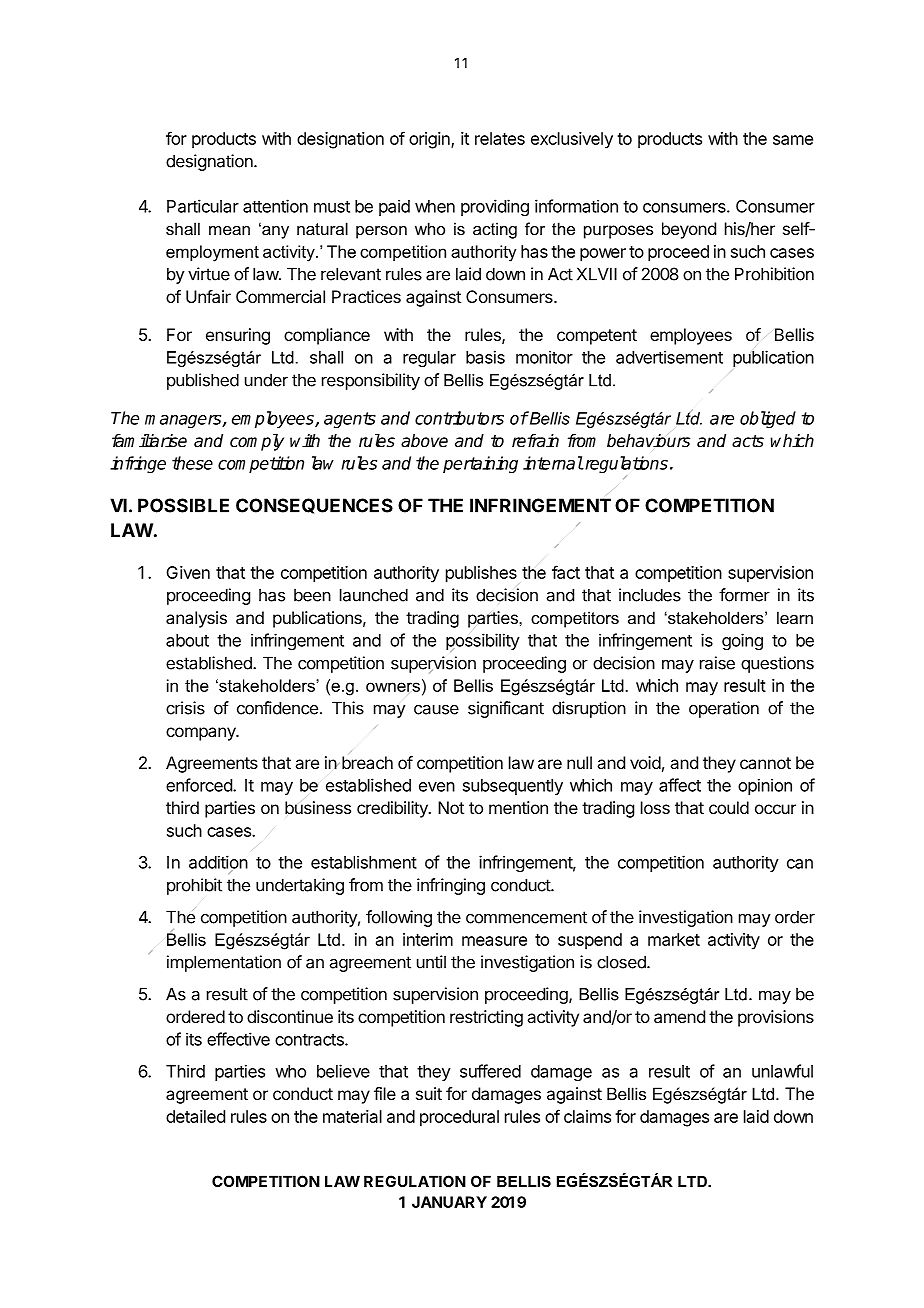 The width and height of the screenshot is (924, 1308). Describe the element at coordinates (500, 138) in the screenshot. I see `relates` at that location.
